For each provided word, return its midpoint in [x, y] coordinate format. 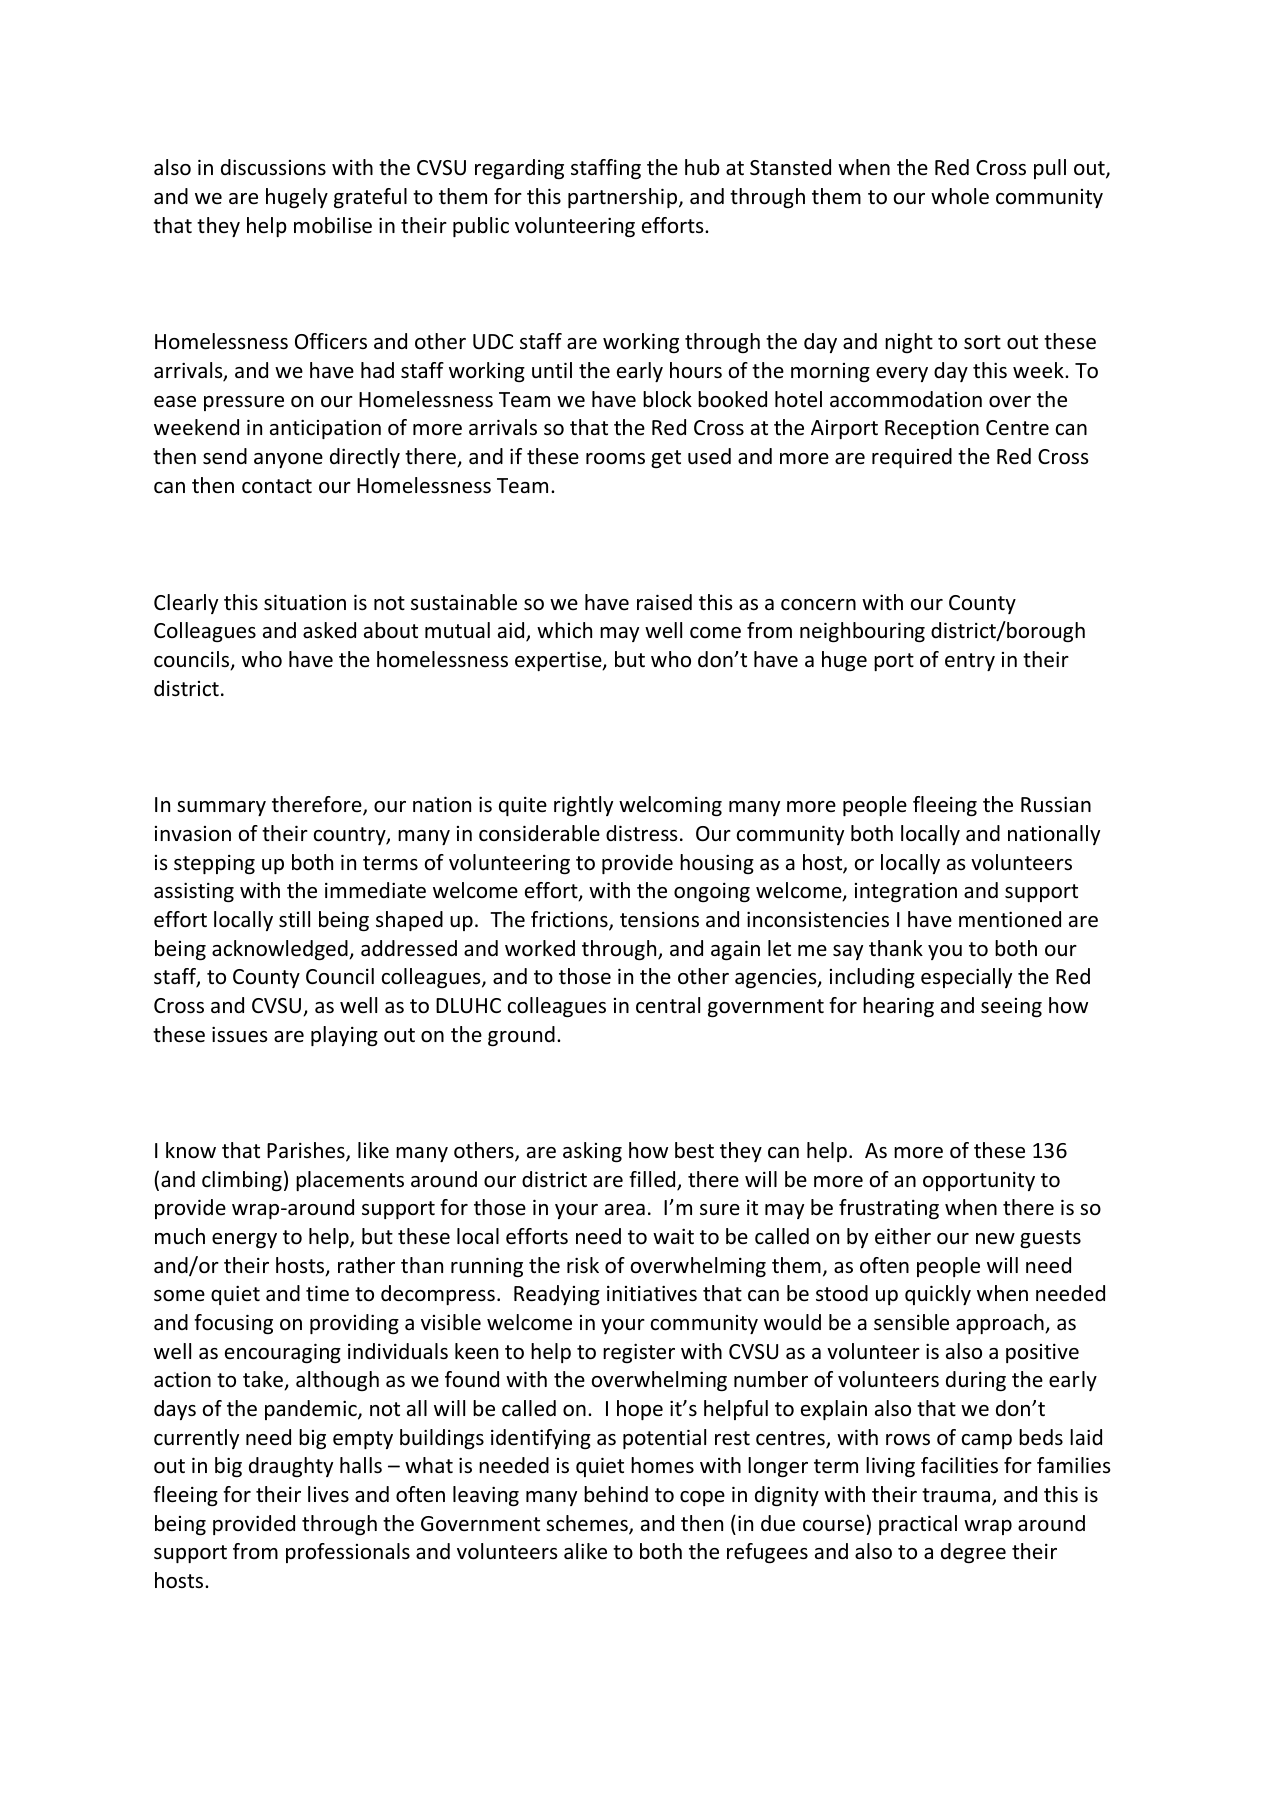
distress [641, 833]
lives [328, 1494]
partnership [624, 198]
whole [960, 196]
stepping [214, 864]
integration [906, 892]
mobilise [333, 225]
